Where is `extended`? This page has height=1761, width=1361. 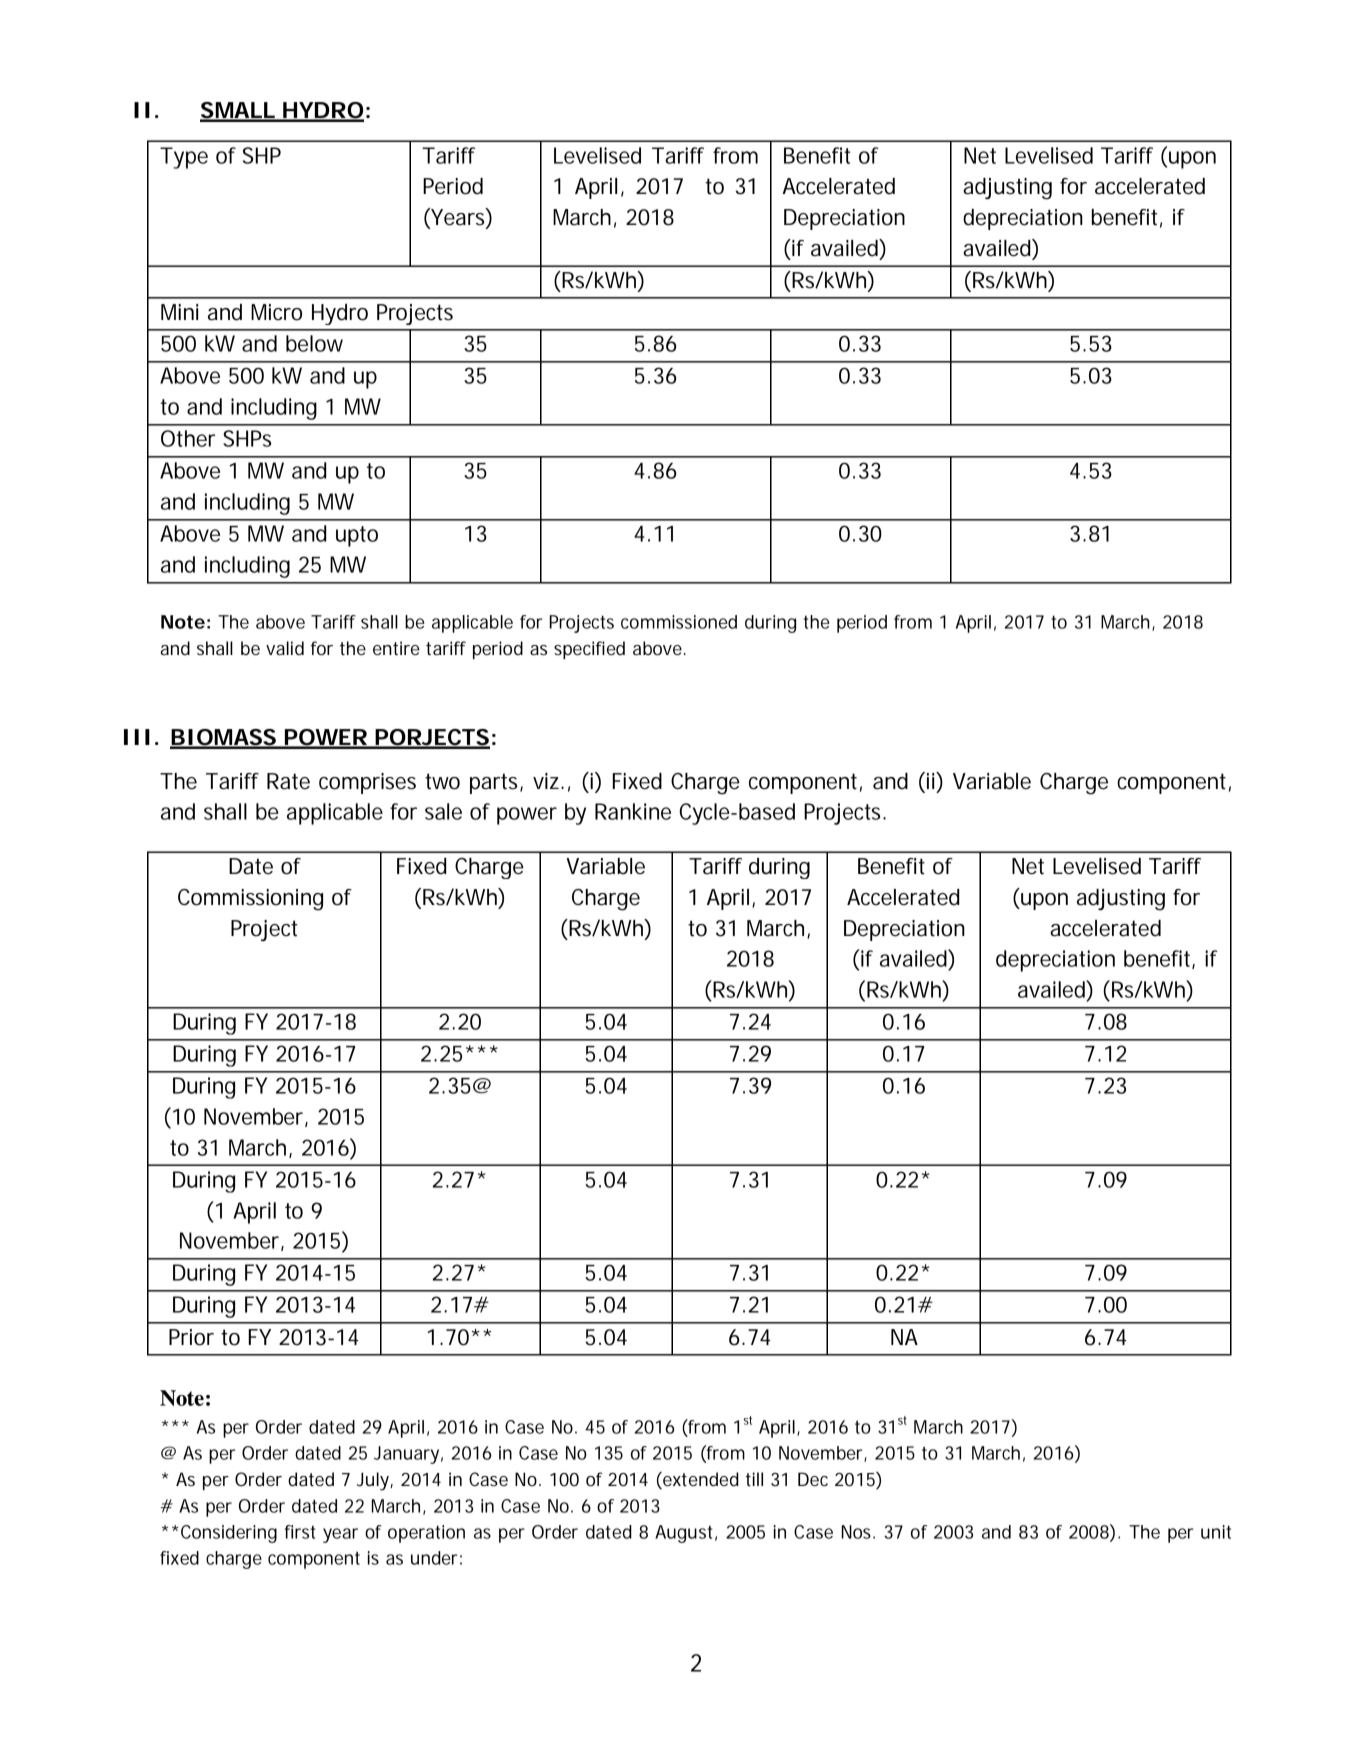
extended is located at coordinates (700, 1480).
